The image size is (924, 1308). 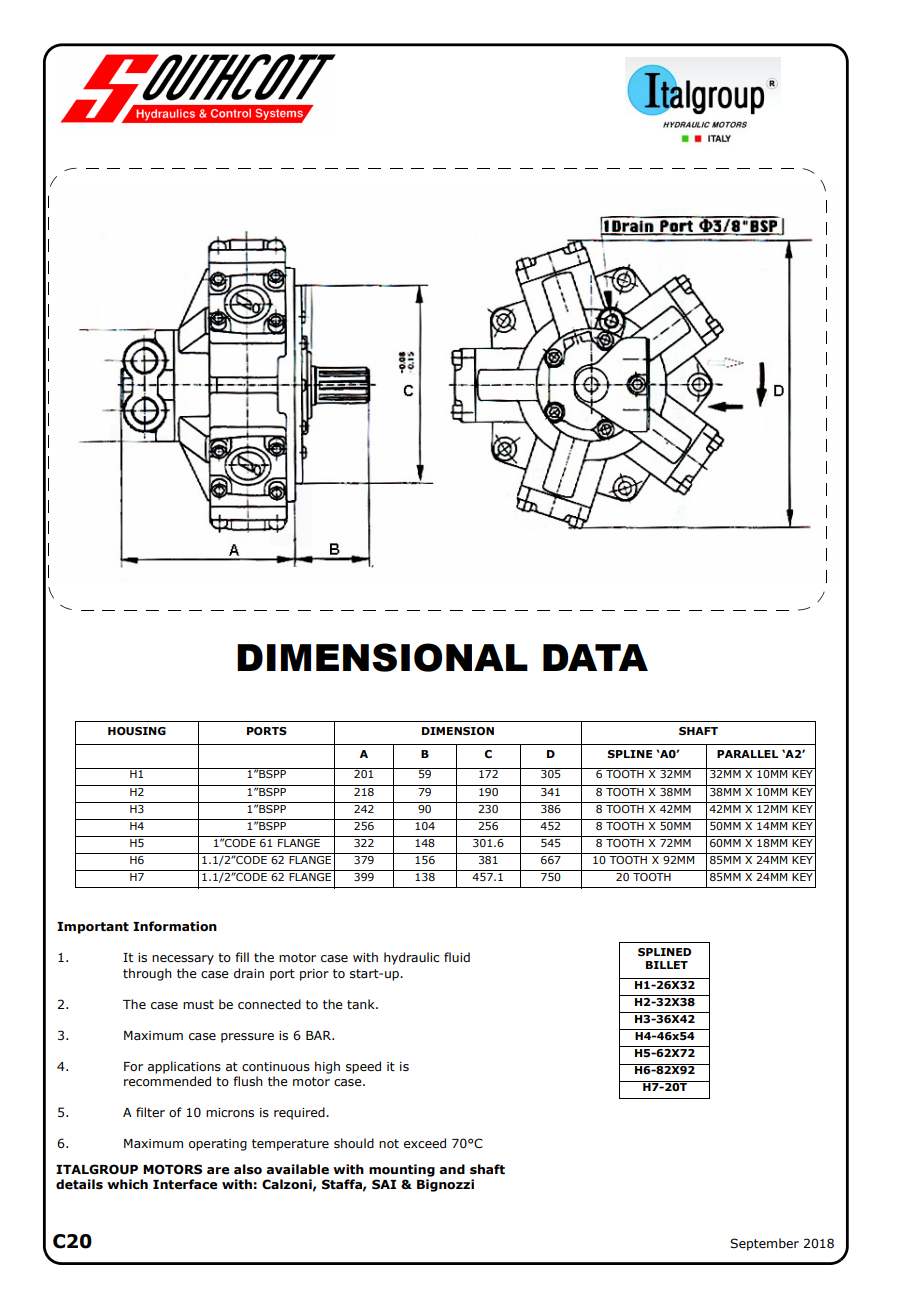 What do you see at coordinates (185, 1184) in the screenshot?
I see `Interface` at bounding box center [185, 1184].
